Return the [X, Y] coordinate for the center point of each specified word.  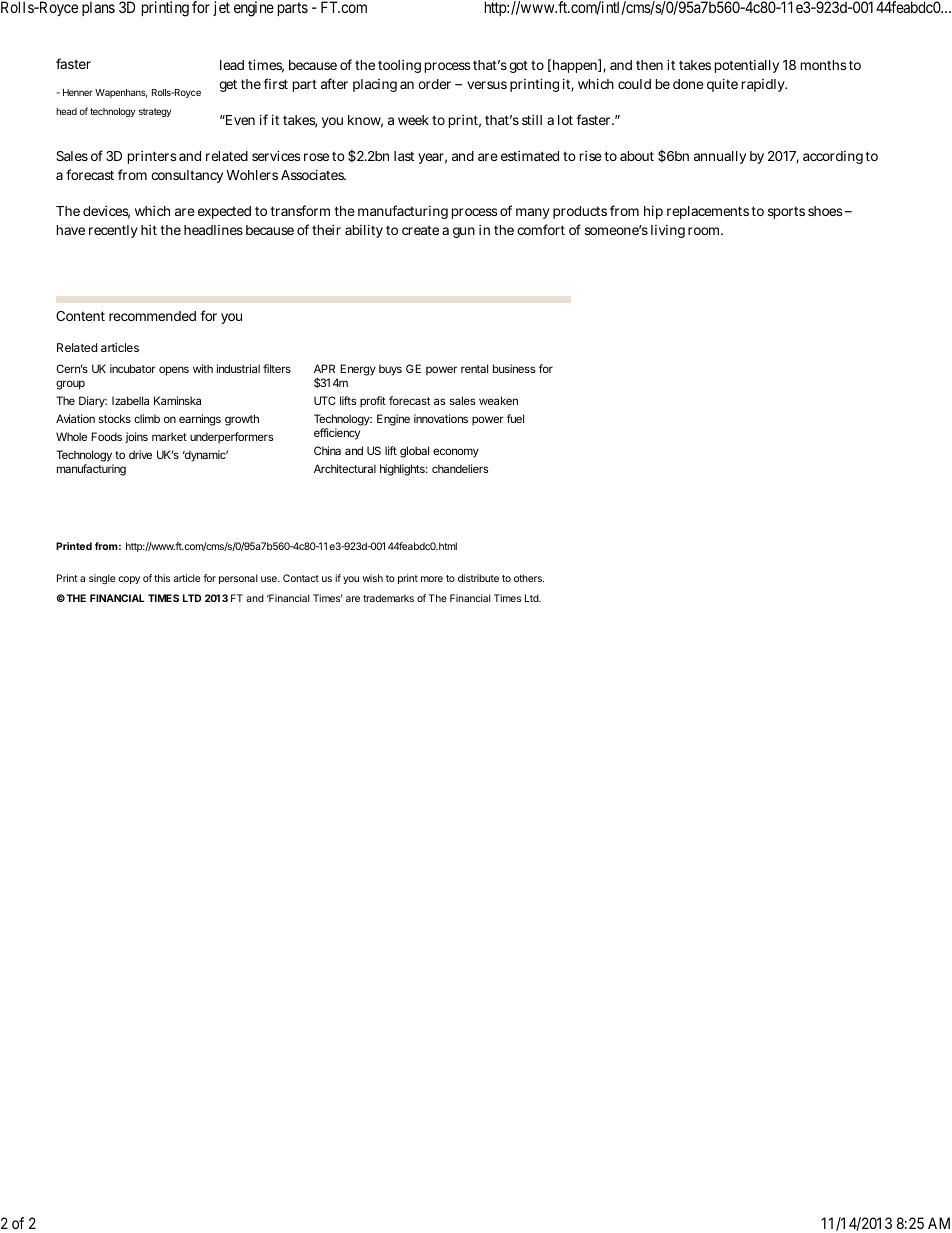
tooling [399, 66]
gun [464, 232]
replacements [708, 212]
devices [106, 212]
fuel [515, 418]
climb [147, 418]
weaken [498, 400]
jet [221, 8]
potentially [747, 66]
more [432, 579]
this [162, 578]
